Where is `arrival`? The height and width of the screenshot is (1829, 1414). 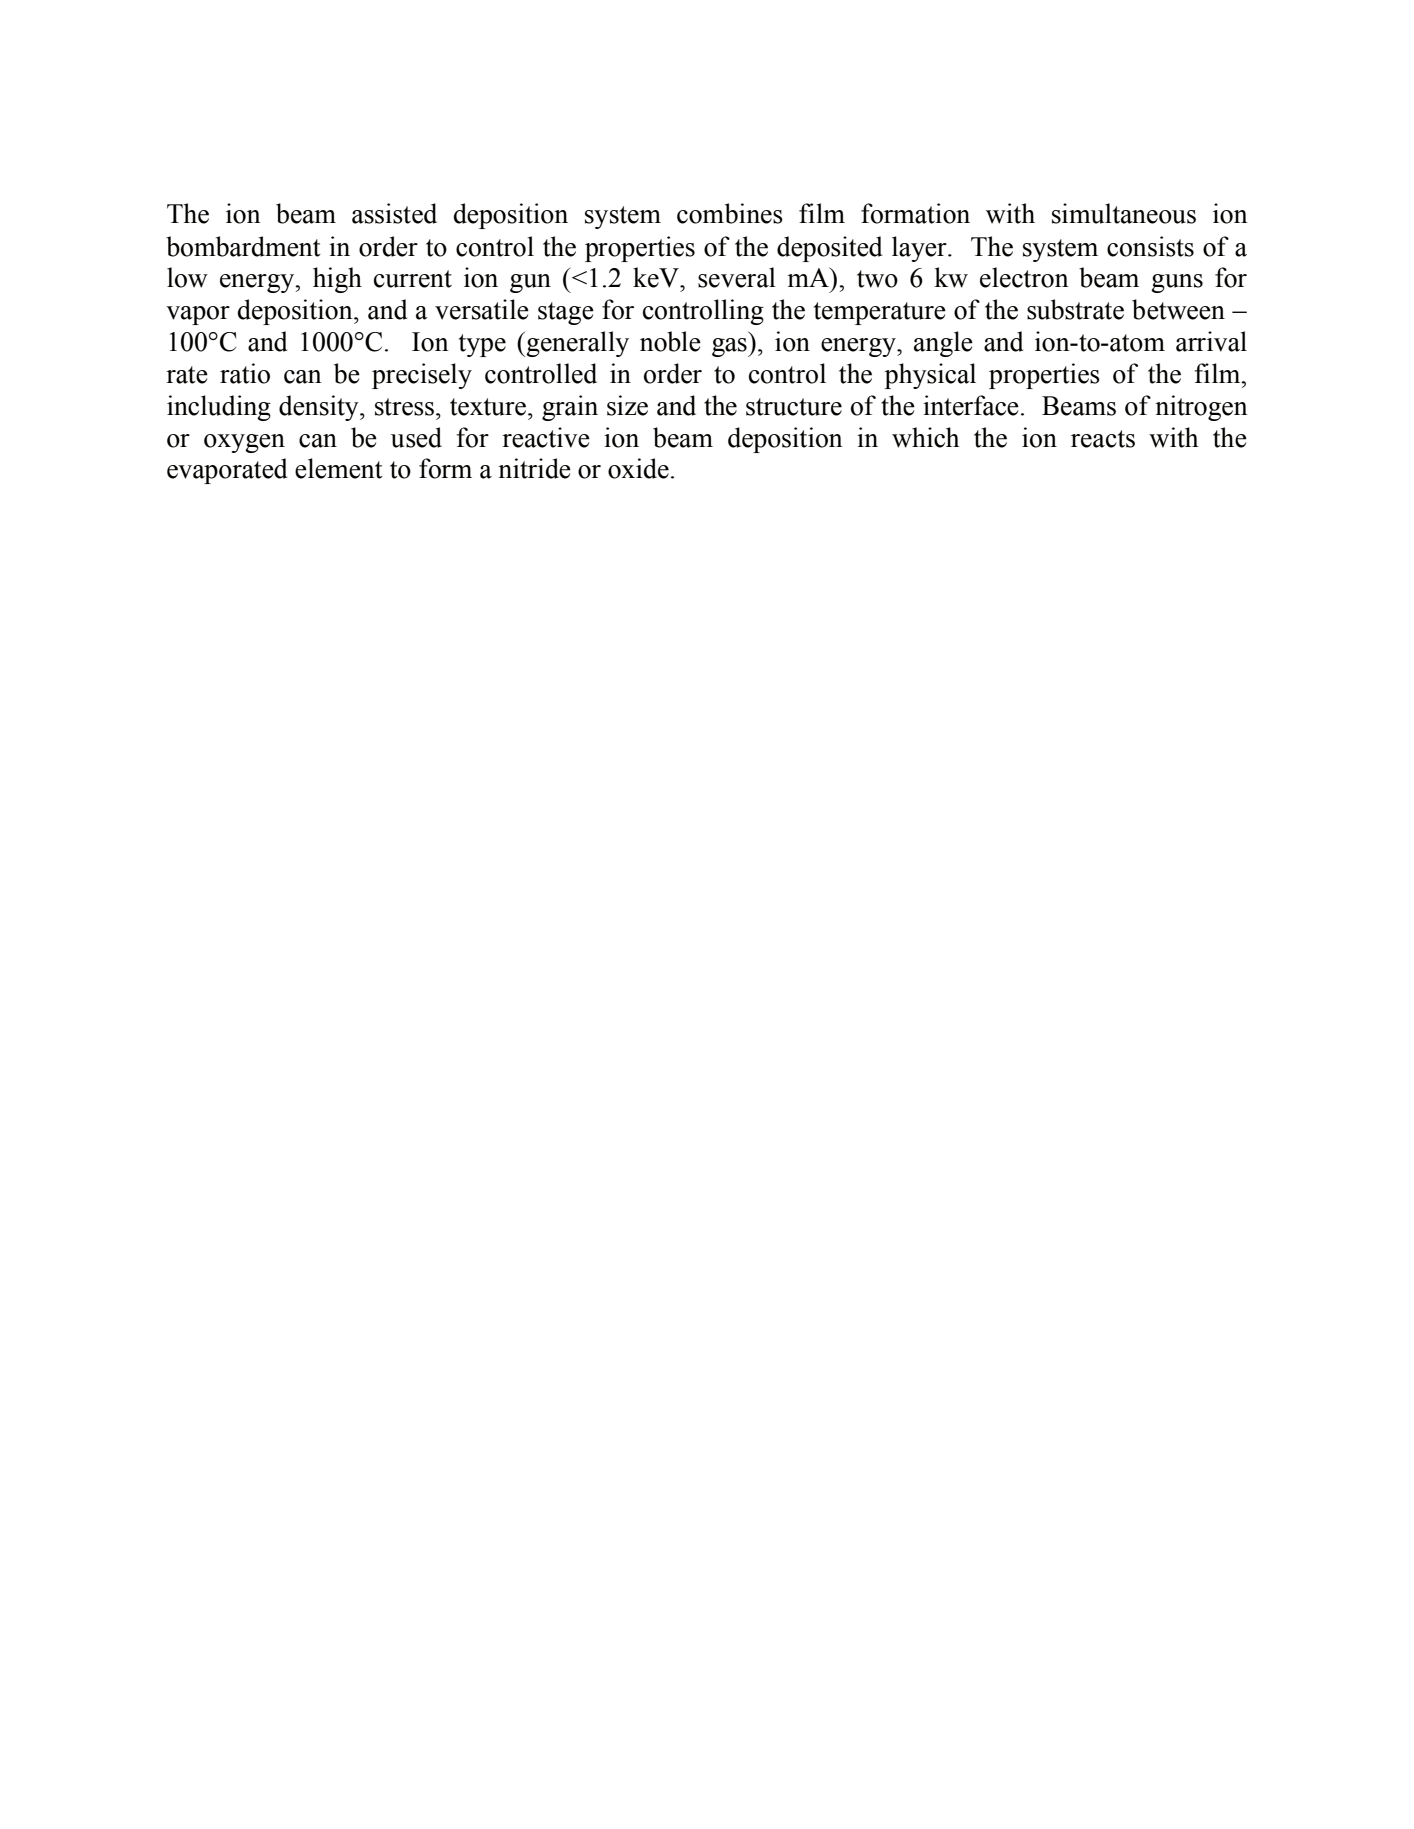
arrival is located at coordinates (1211, 341).
